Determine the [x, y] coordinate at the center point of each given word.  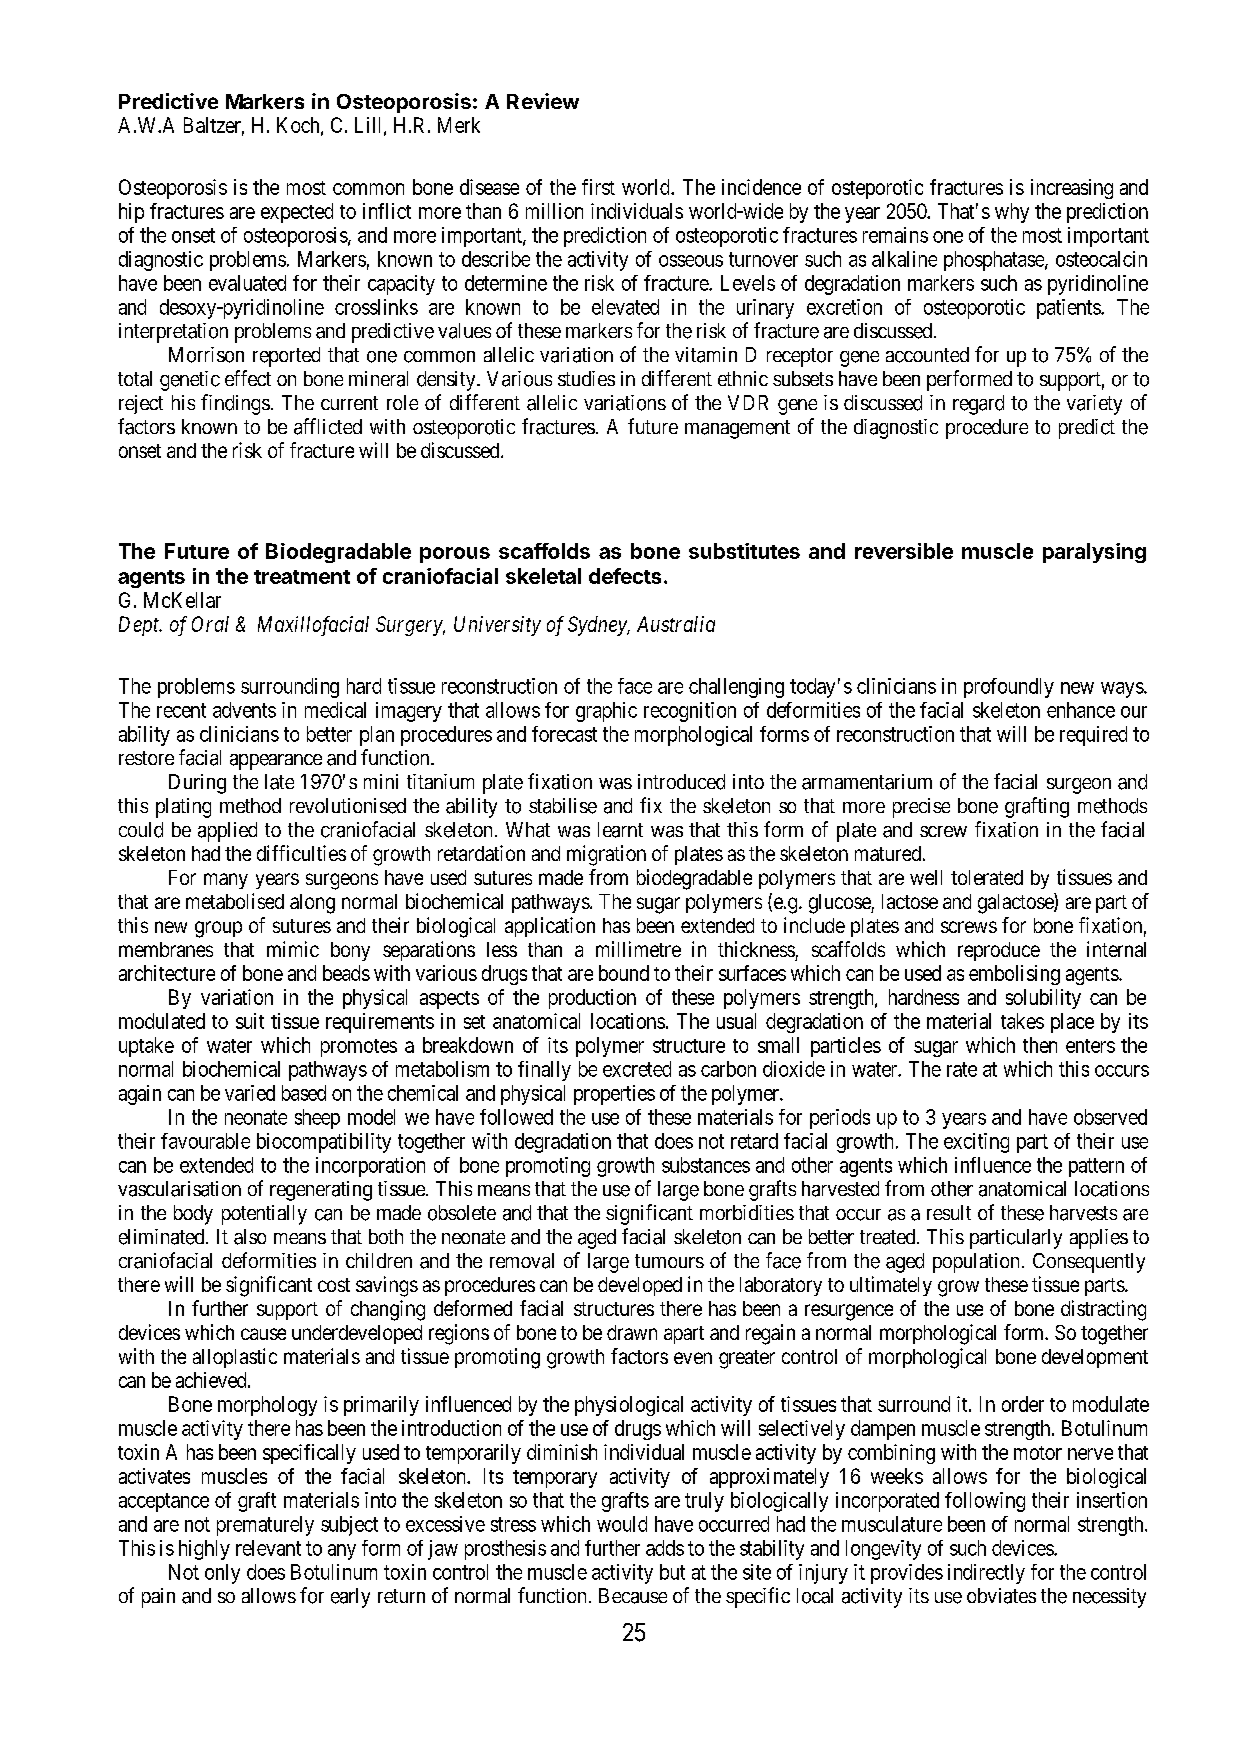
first [598, 187]
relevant [268, 1548]
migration [606, 855]
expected [297, 213]
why [1012, 213]
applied [227, 832]
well [926, 877]
